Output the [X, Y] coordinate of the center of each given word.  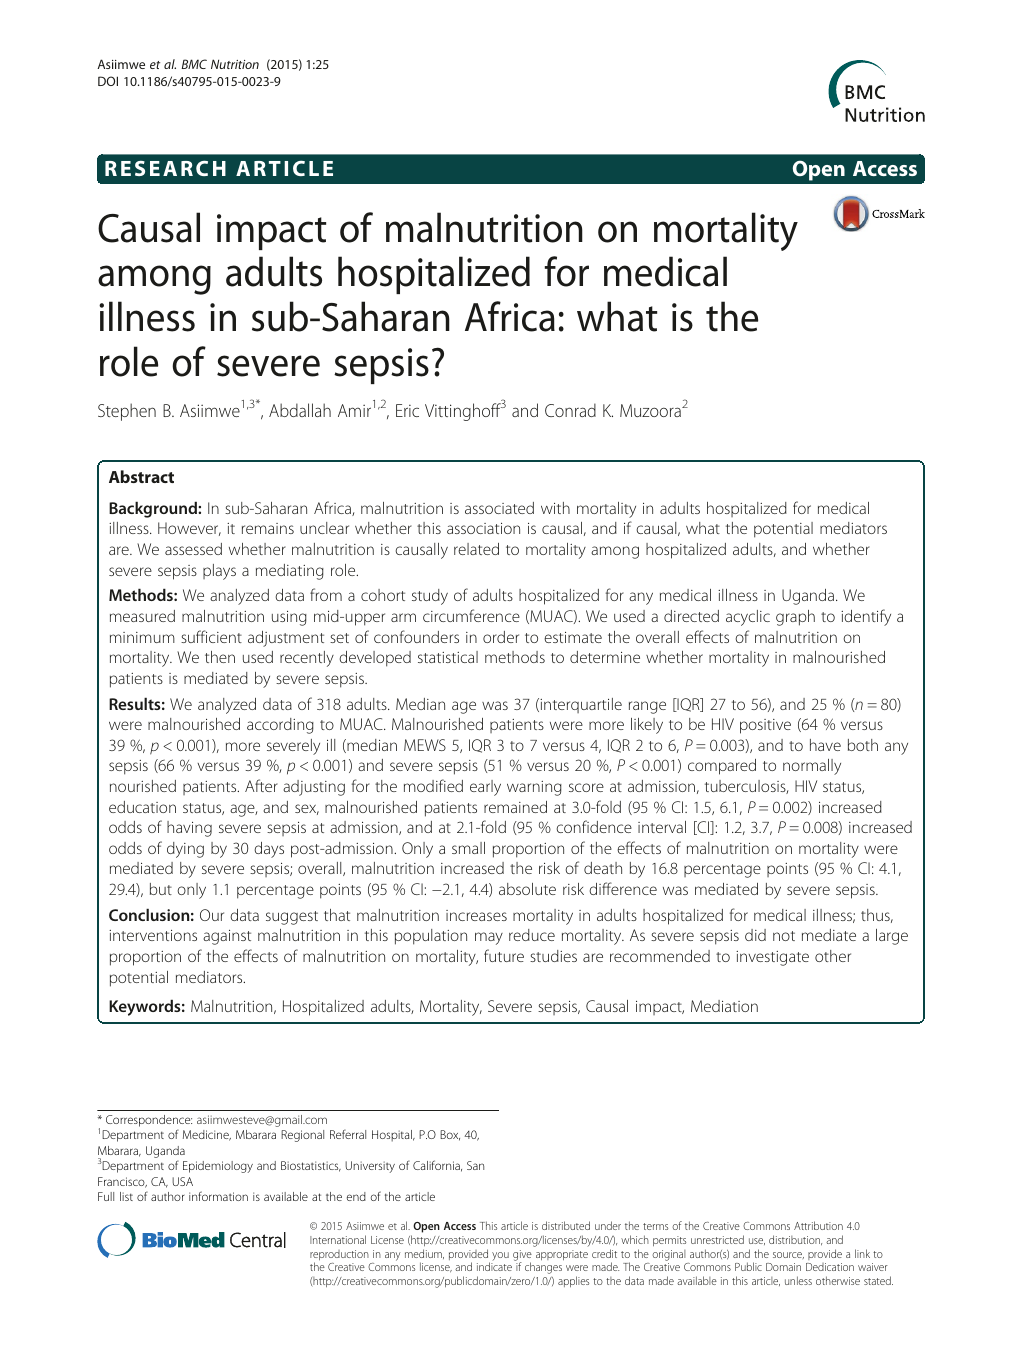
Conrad [570, 410]
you [500, 1256]
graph [795, 618]
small [468, 848]
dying [185, 850]
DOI [108, 81]
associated [499, 508]
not [784, 936]
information [218, 1196]
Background [154, 509]
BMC [194, 64]
